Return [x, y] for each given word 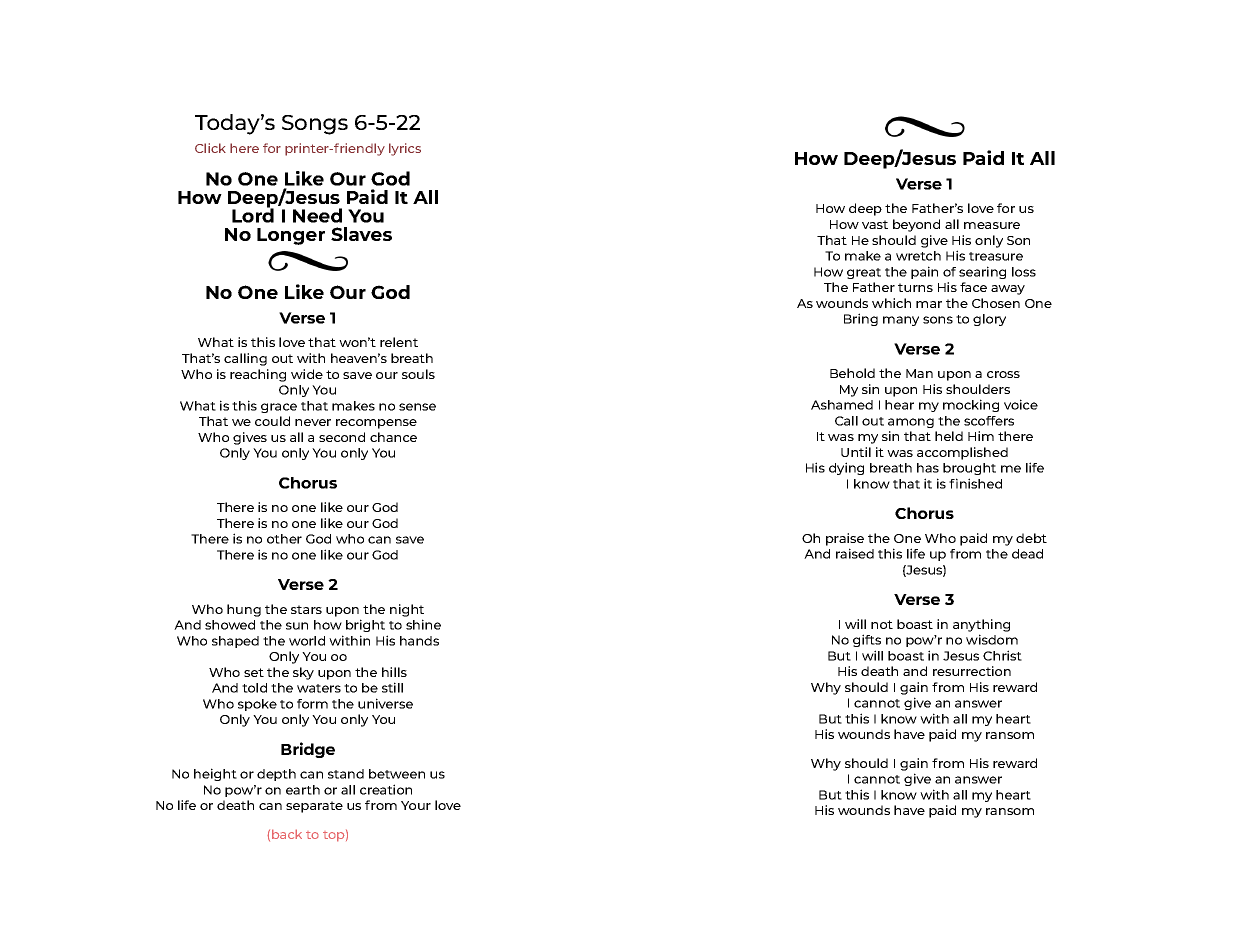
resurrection [972, 671]
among [911, 423]
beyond [916, 225]
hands [419, 641]
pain [924, 272]
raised [855, 553]
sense [417, 407]
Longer [291, 236]
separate [314, 807]
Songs [315, 125]
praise [845, 539]
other [284, 539]
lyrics [405, 149]
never [313, 422]
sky [303, 673]
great [864, 273]
